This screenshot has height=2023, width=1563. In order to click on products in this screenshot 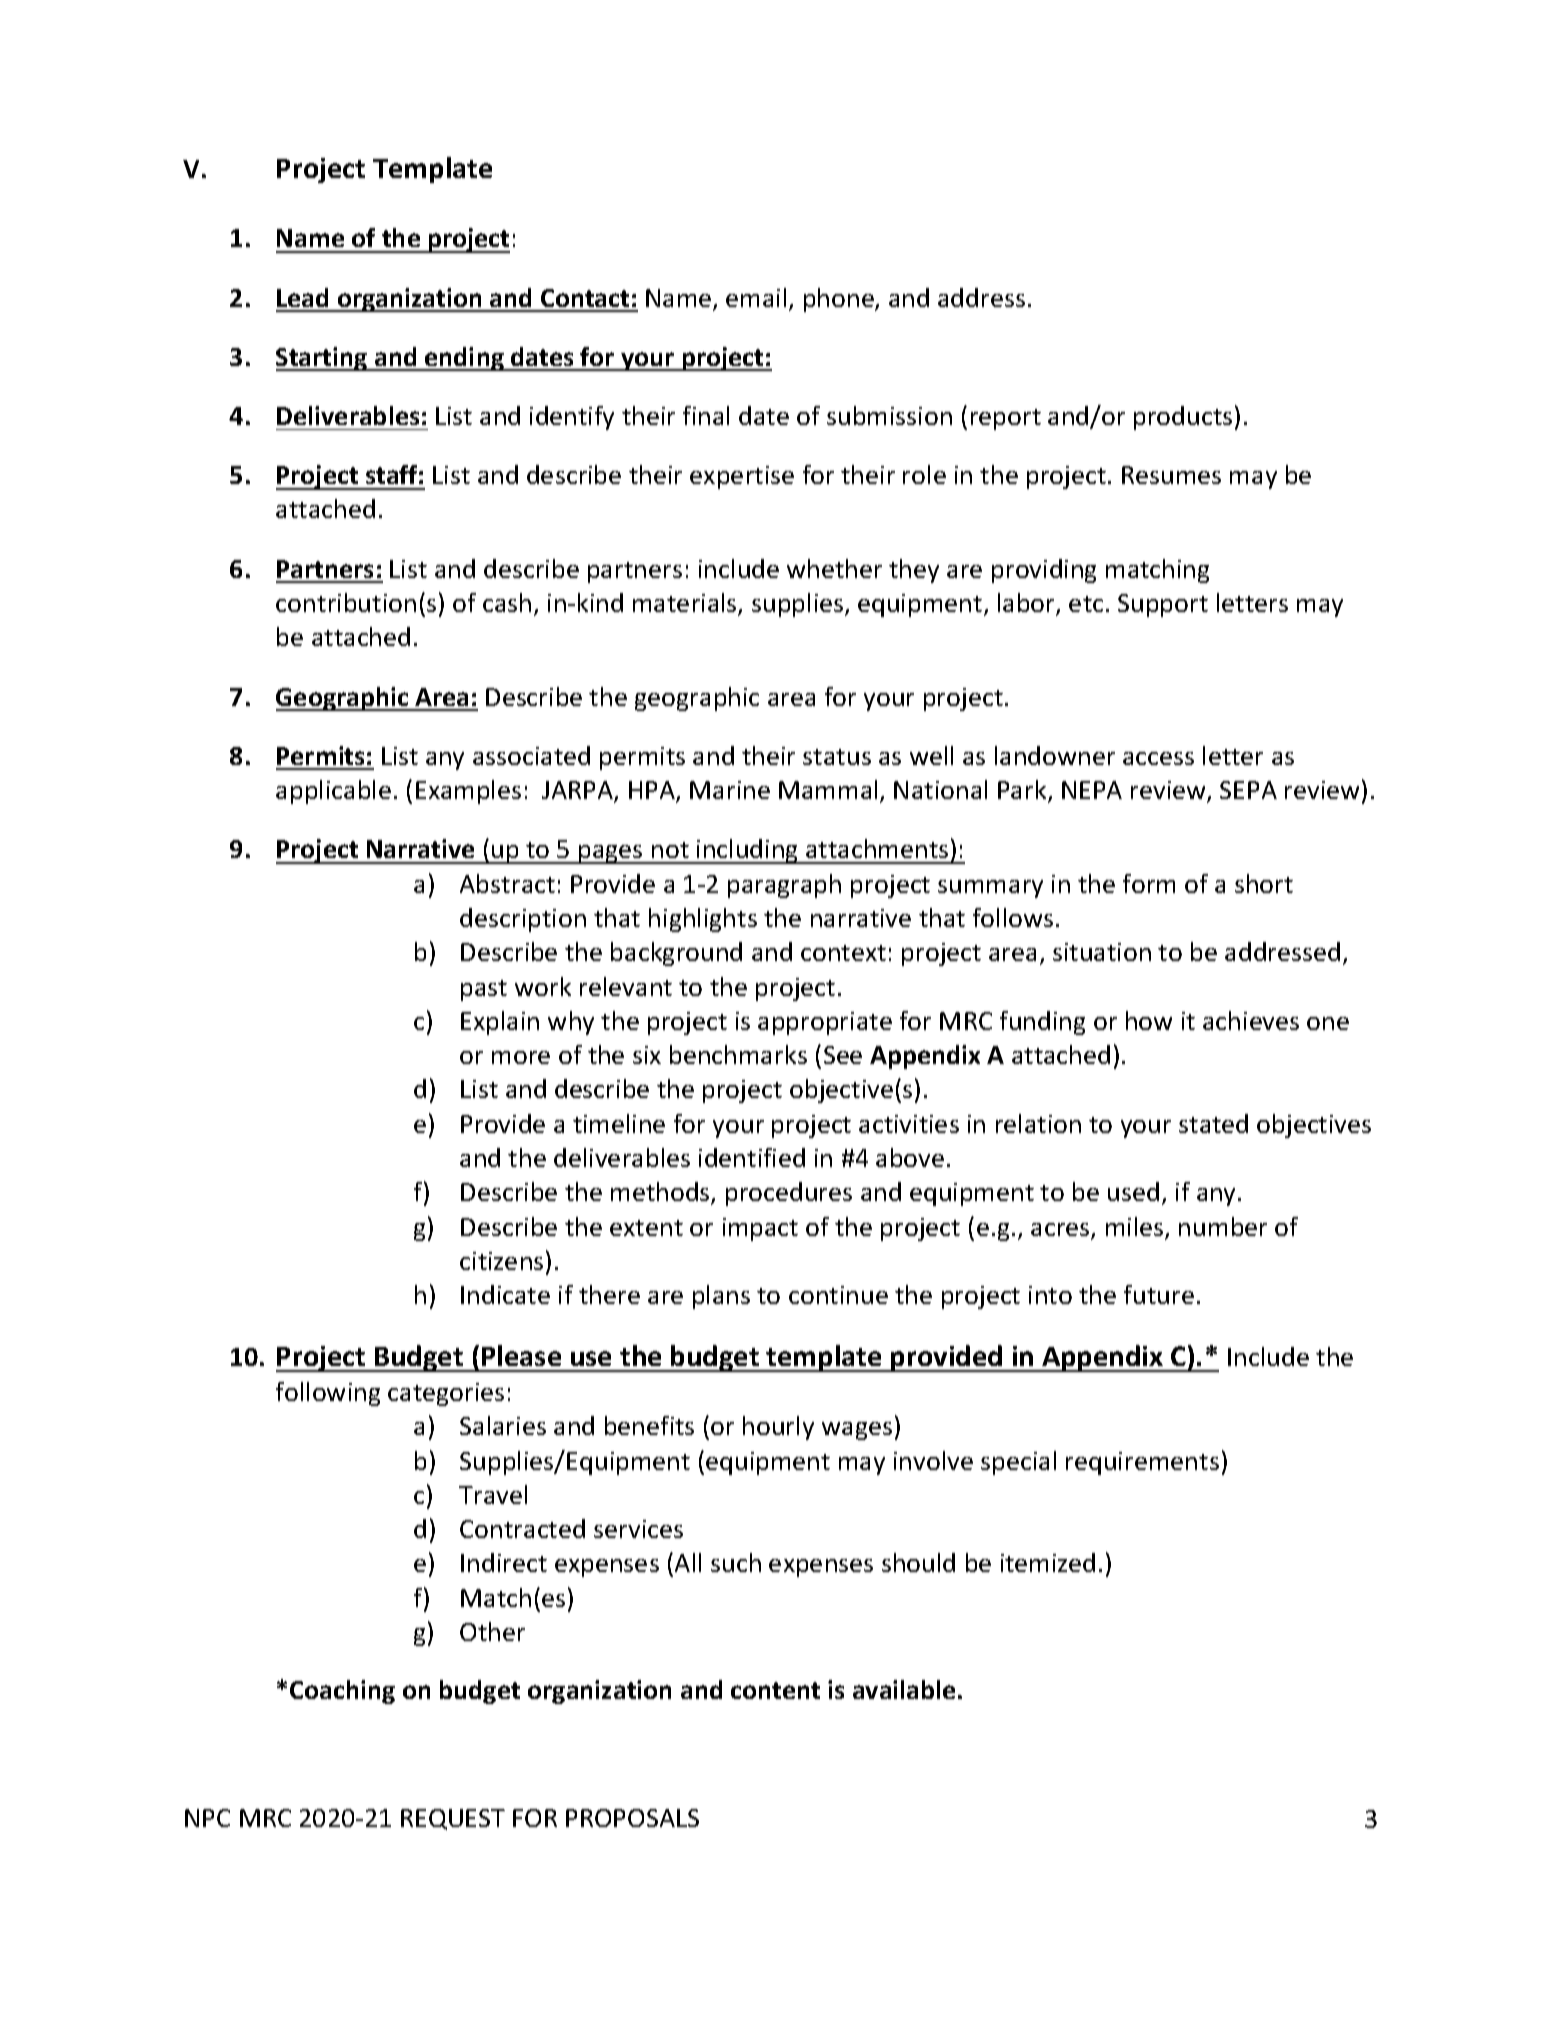, I will do `click(1183, 418)`.
